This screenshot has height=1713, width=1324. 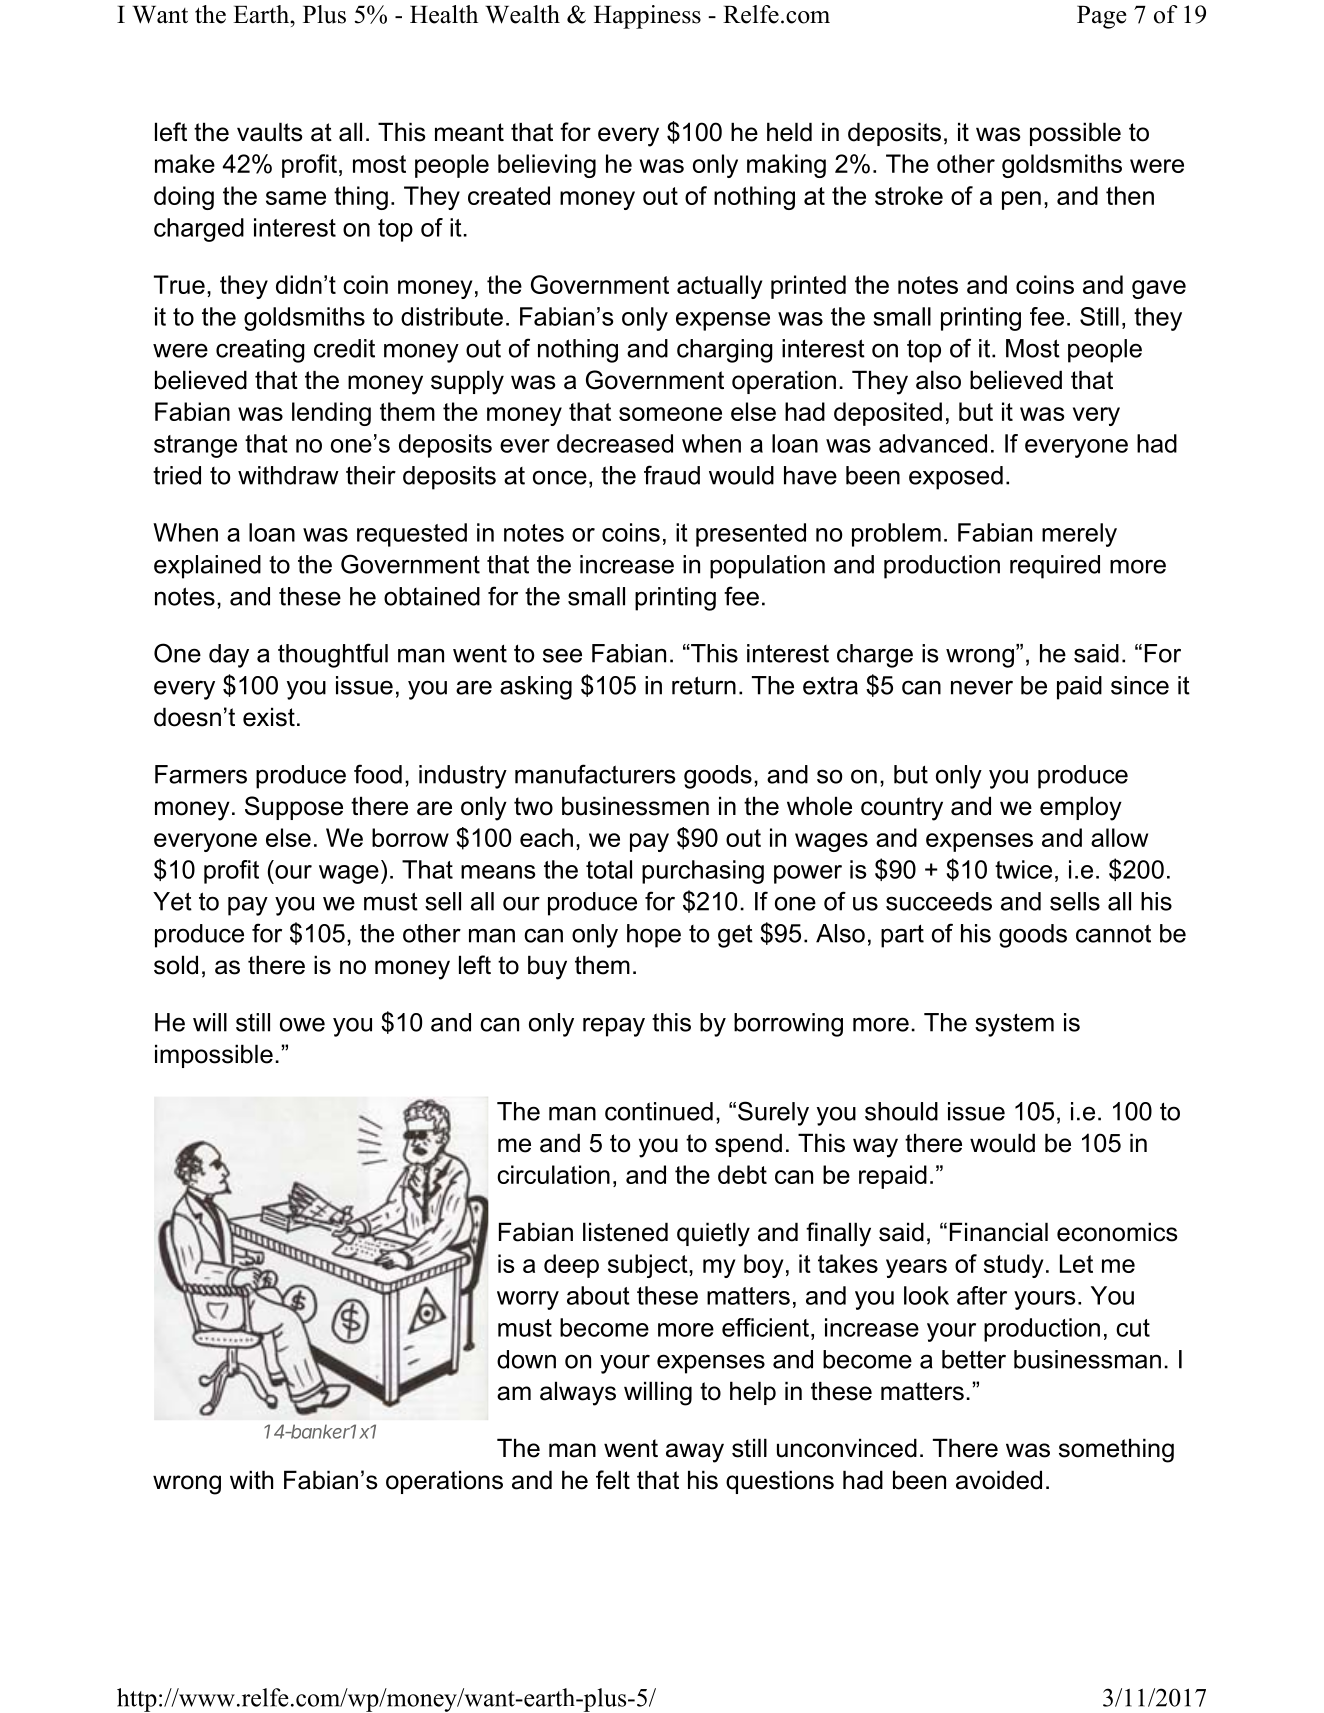 I want to click on vaults, so click(x=269, y=132).
